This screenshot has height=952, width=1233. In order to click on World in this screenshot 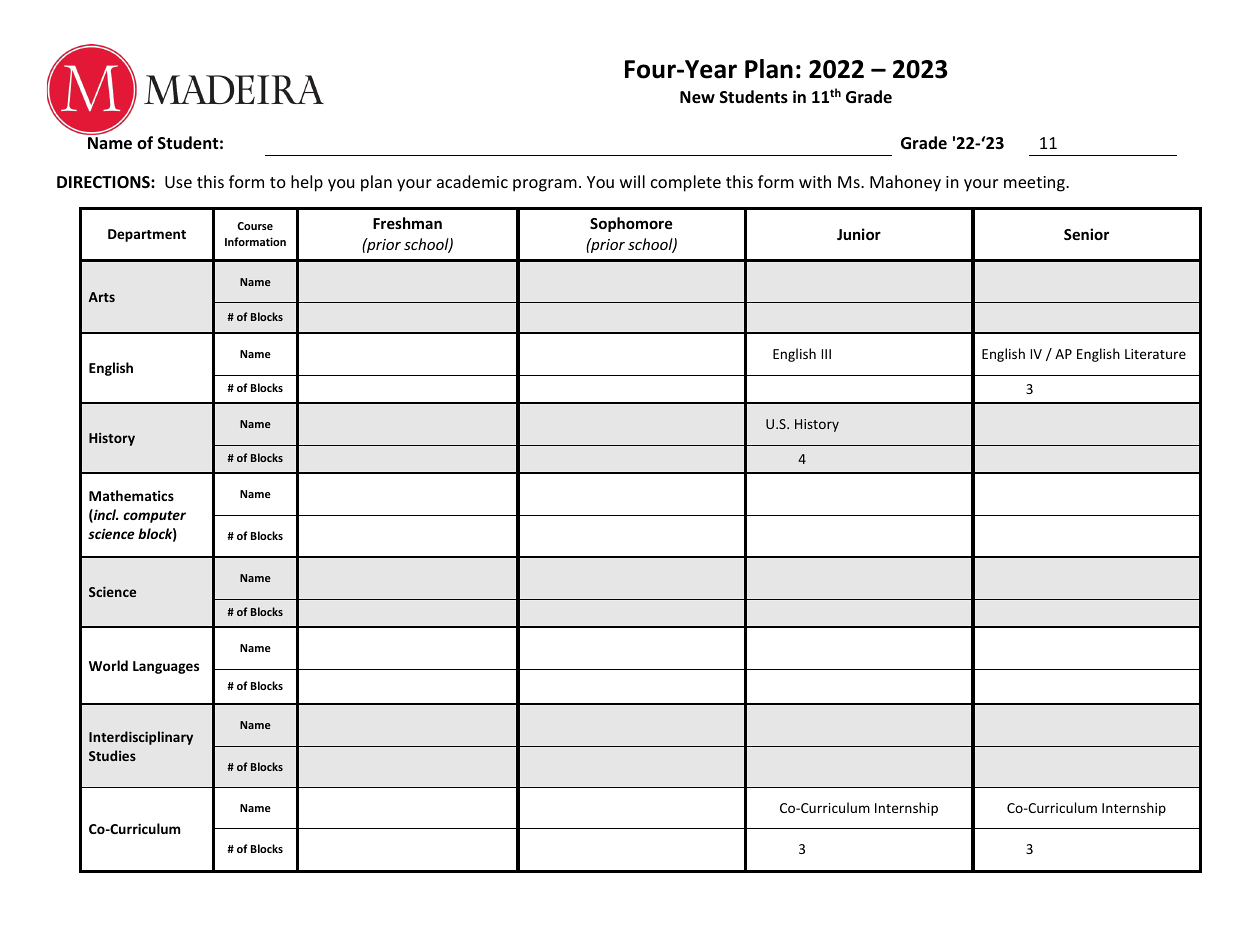, I will do `click(108, 665)`.
